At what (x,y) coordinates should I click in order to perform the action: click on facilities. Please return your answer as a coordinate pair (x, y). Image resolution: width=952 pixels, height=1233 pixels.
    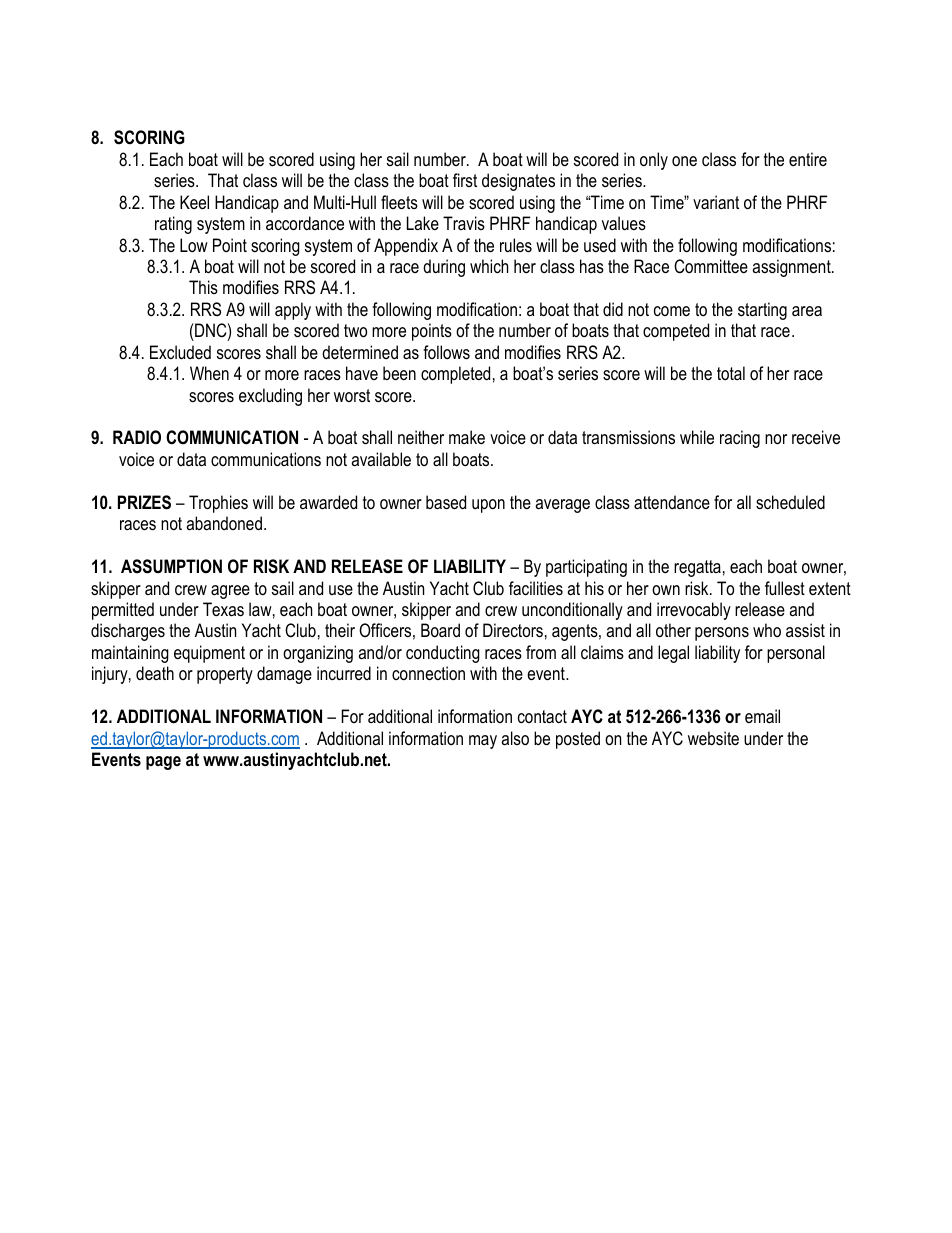
    Looking at the image, I should click on (536, 588).
